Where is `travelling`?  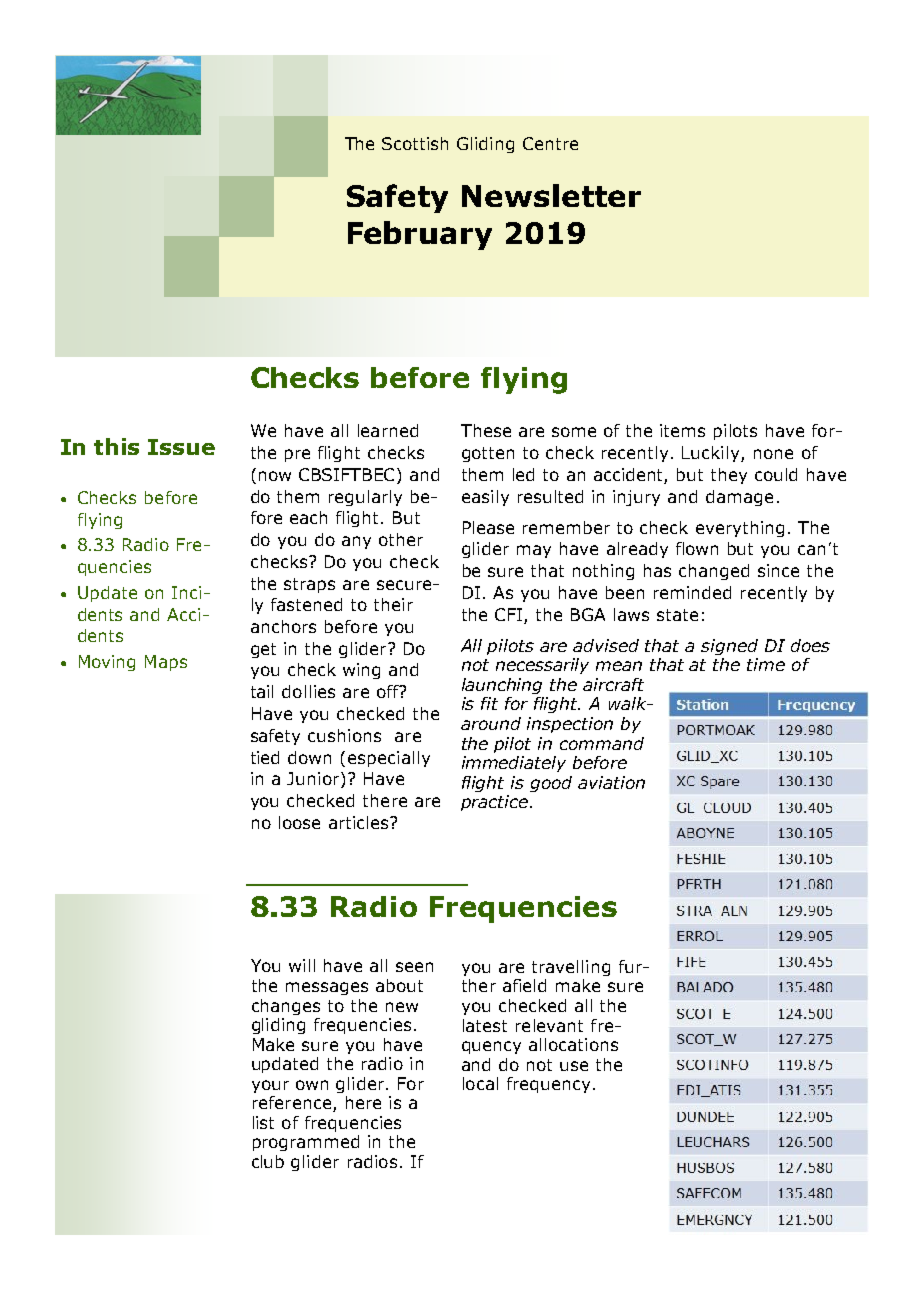
travelling is located at coordinates (571, 968).
